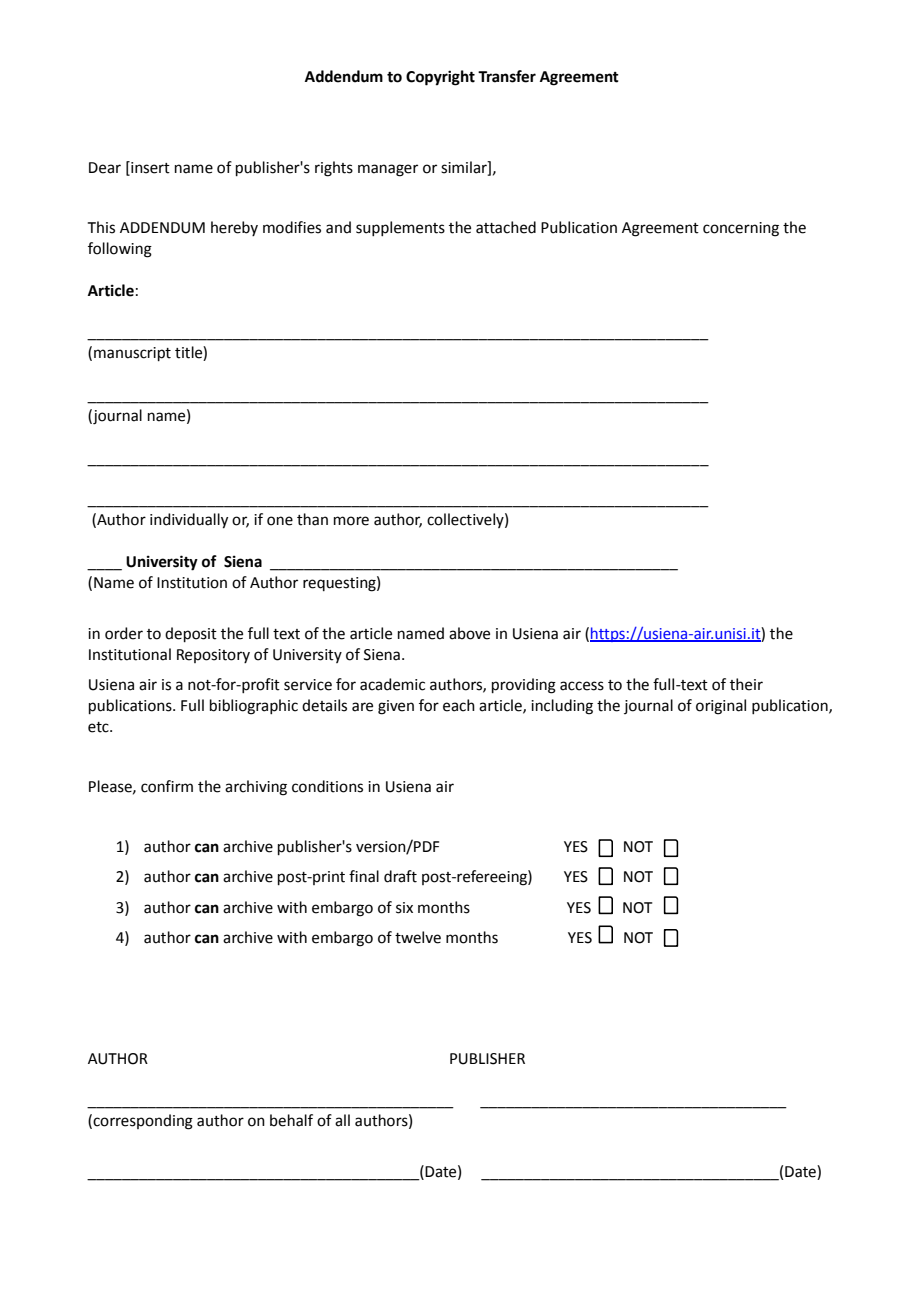  Describe the element at coordinates (400, 228) in the image. I see `supplements` at that location.
